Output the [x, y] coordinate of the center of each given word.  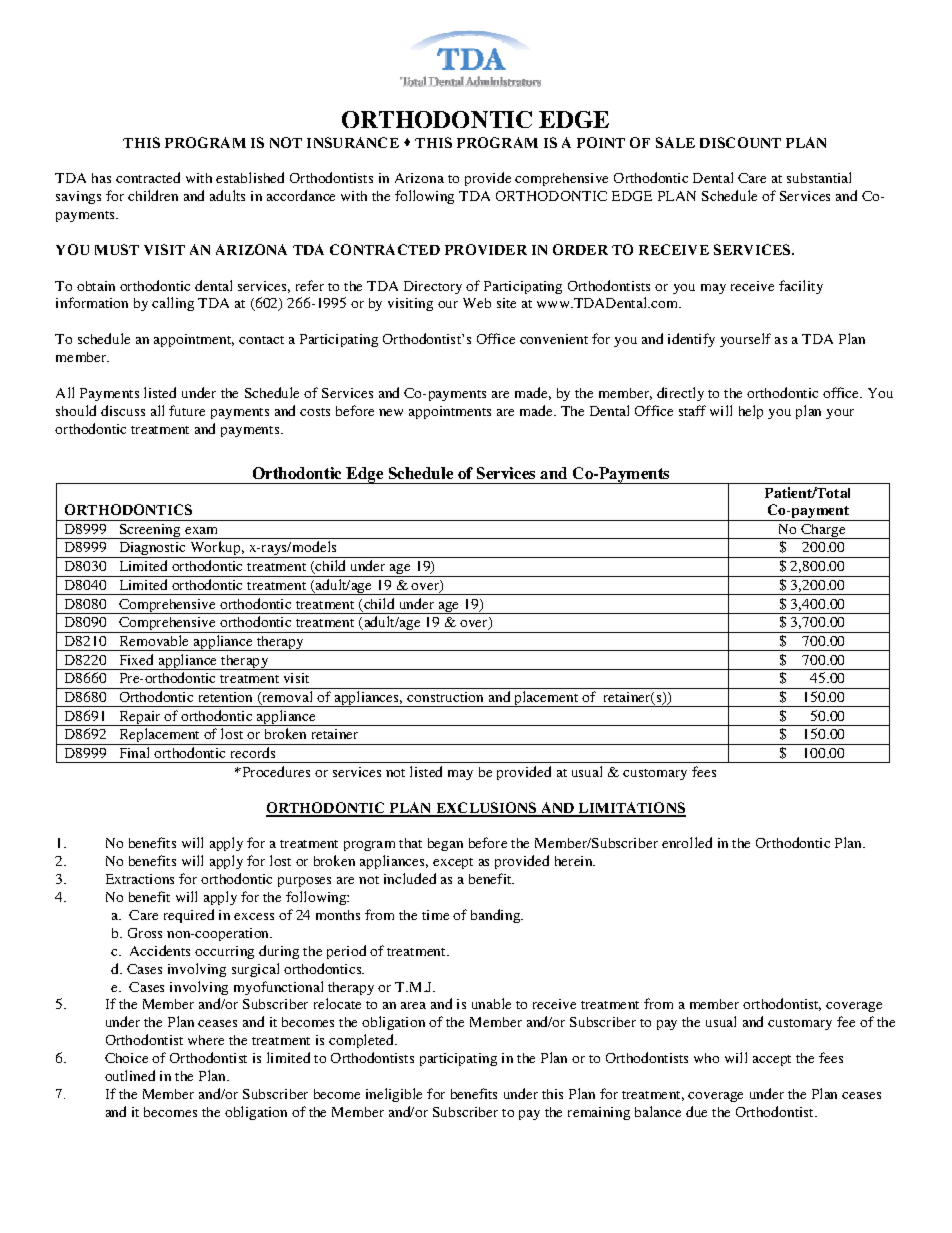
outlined [130, 1075]
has [101, 178]
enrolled [687, 842]
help [751, 412]
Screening [150, 531]
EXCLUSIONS [486, 809]
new [391, 412]
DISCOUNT [740, 142]
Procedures [275, 771]
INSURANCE [353, 142]
